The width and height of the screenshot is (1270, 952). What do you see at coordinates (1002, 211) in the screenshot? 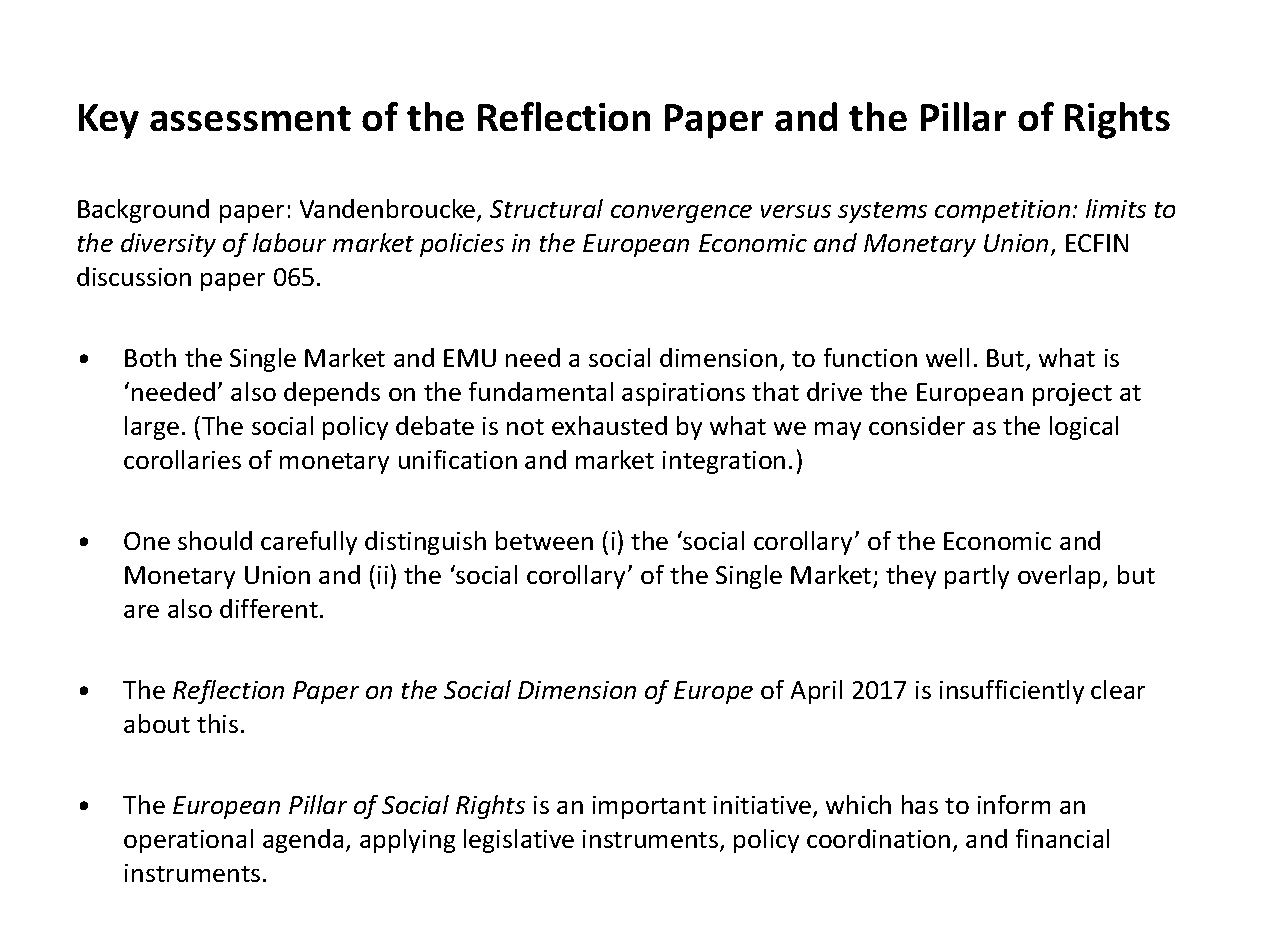
I see `competition` at bounding box center [1002, 211].
